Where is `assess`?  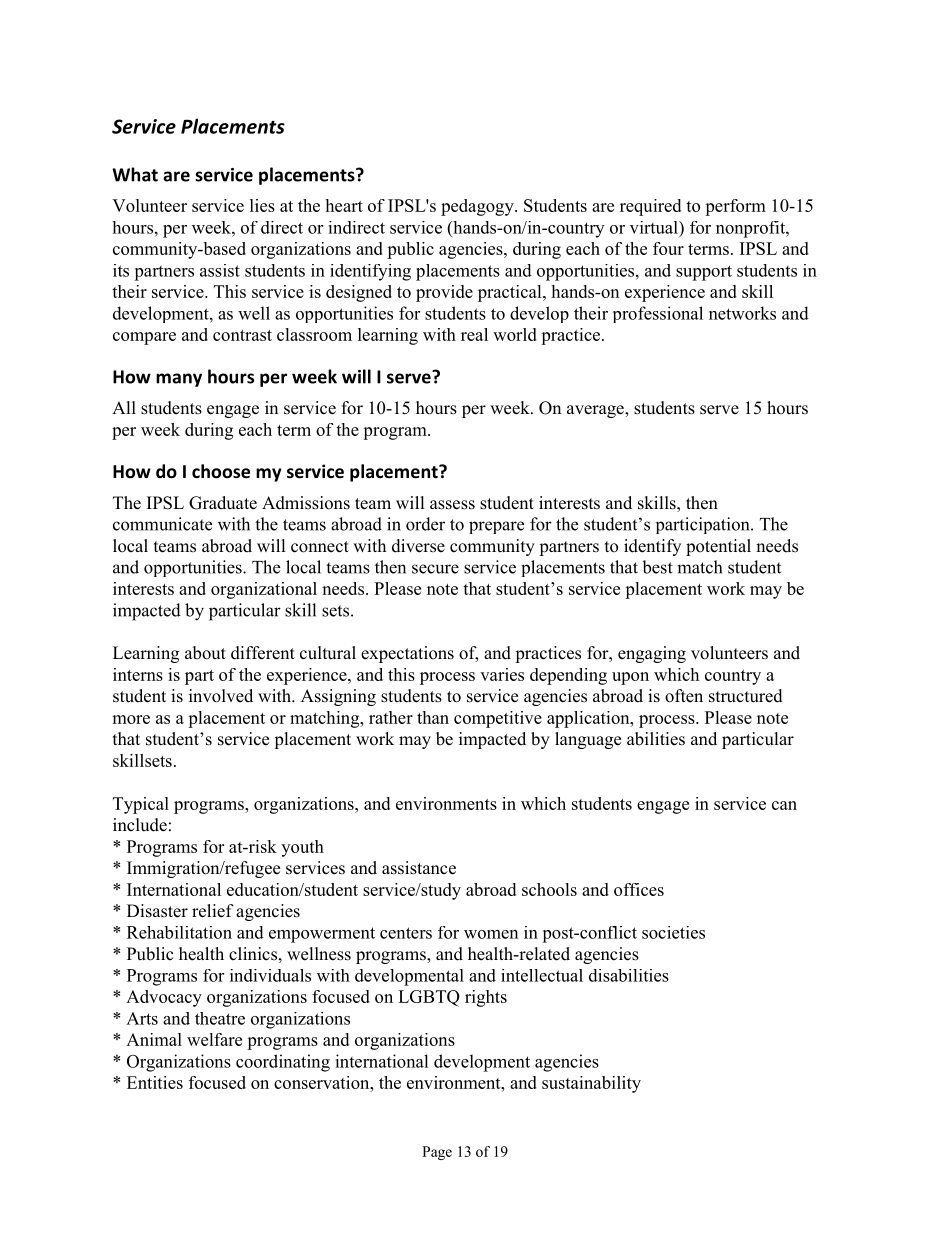 assess is located at coordinates (452, 505).
